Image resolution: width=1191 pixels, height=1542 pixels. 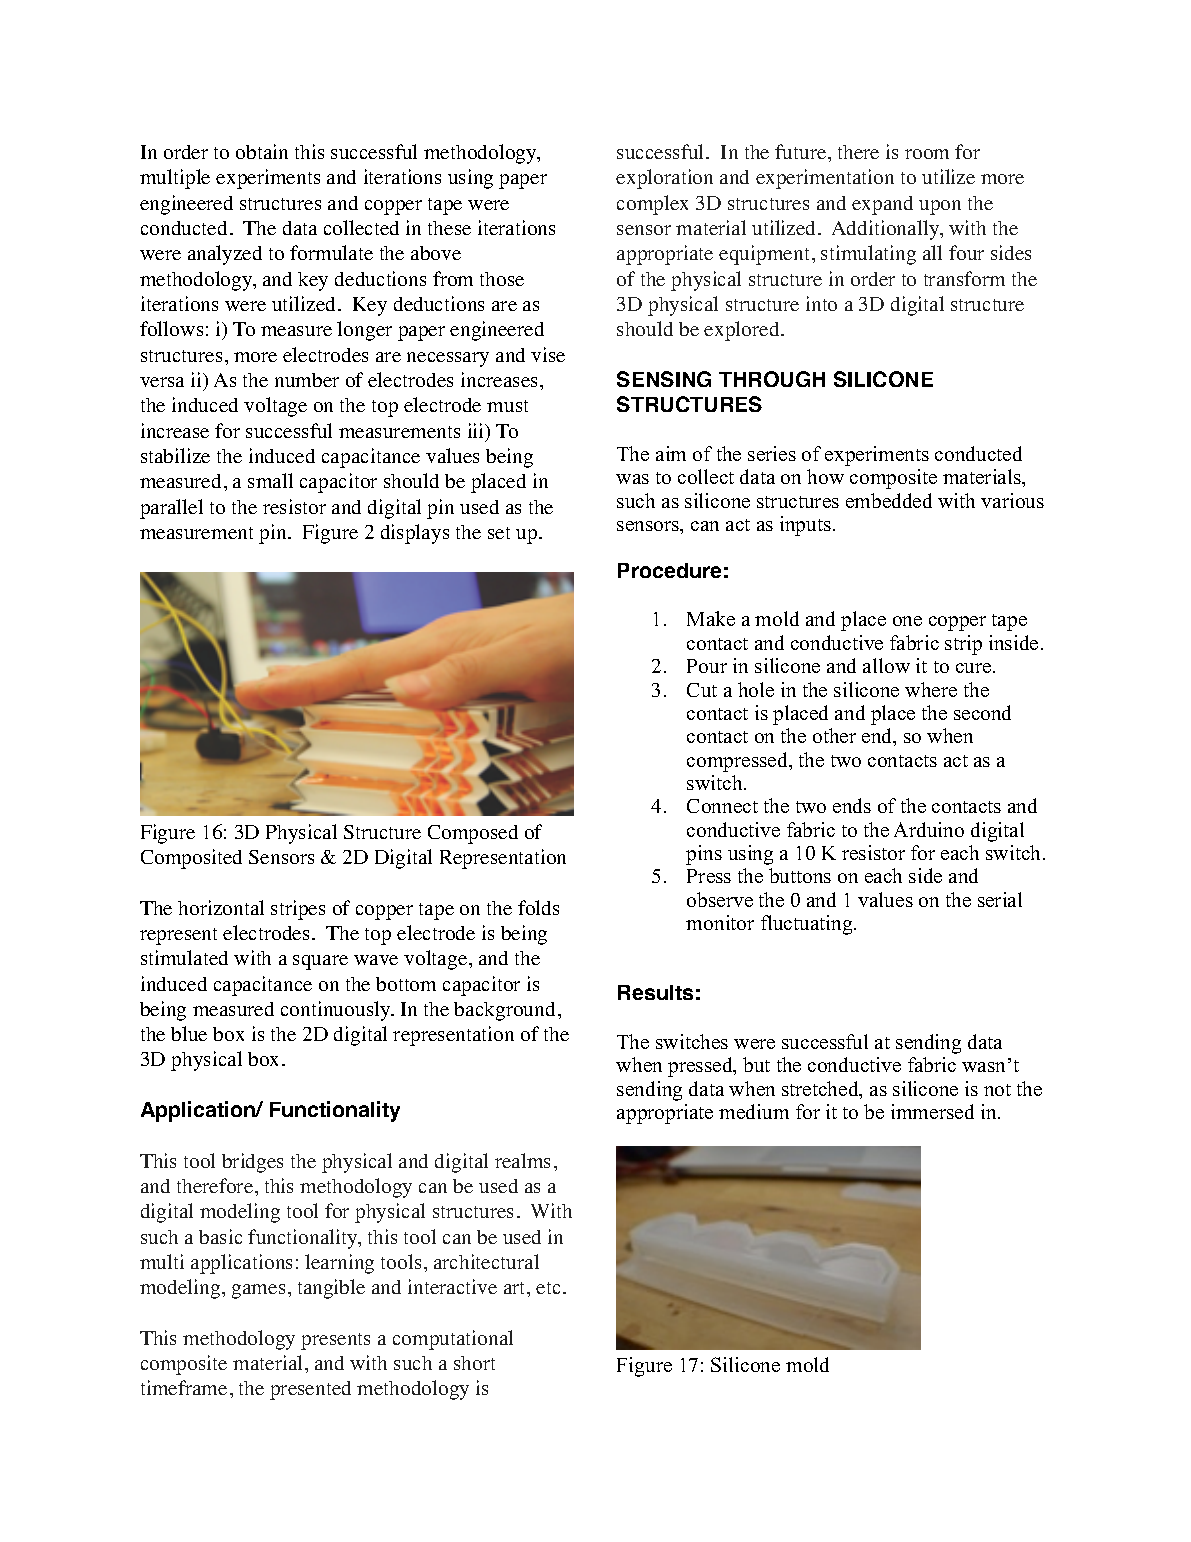 I want to click on fluctuating, so click(x=808, y=925).
